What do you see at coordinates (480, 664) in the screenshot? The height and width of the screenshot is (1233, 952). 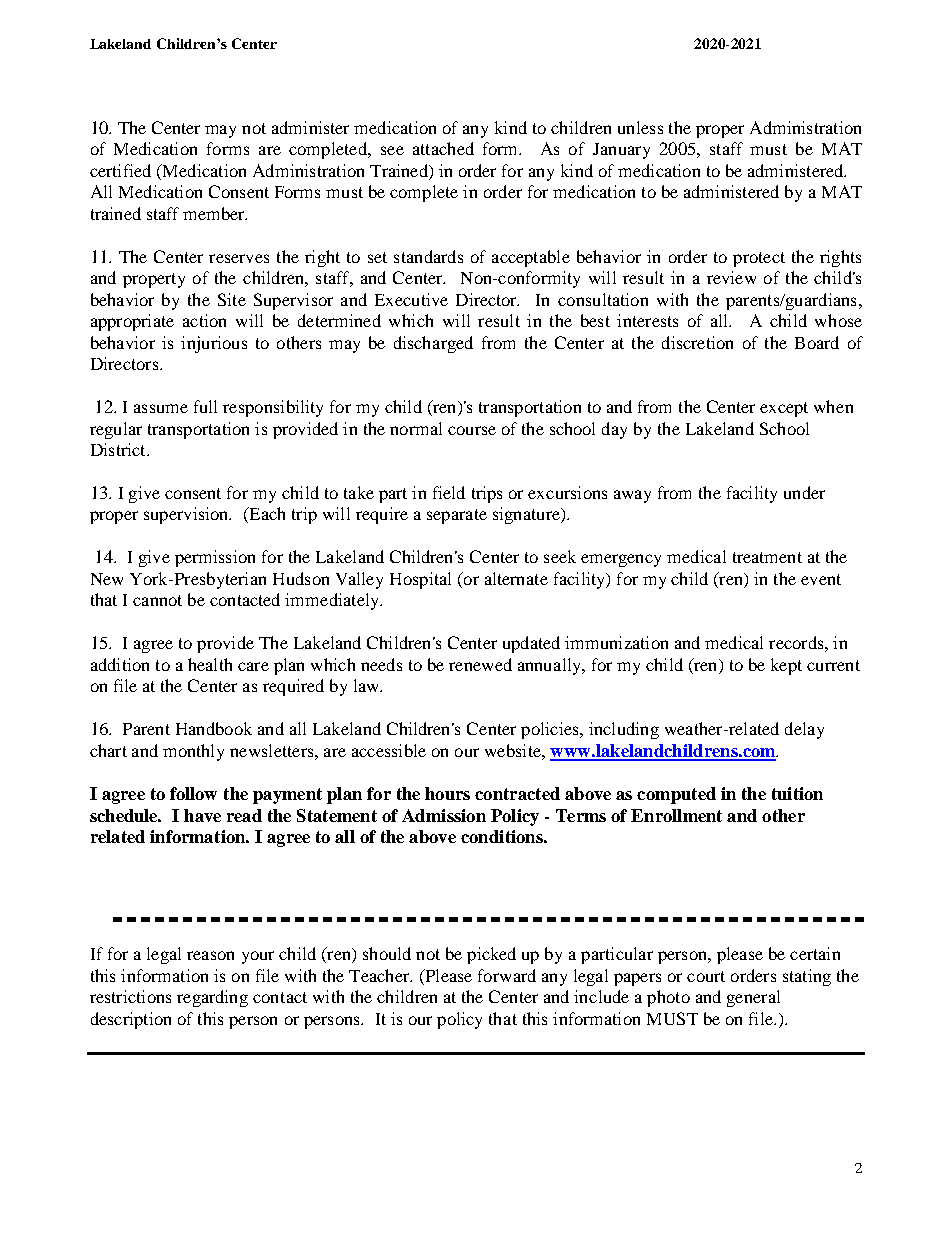 I see `renewed` at bounding box center [480, 664].
